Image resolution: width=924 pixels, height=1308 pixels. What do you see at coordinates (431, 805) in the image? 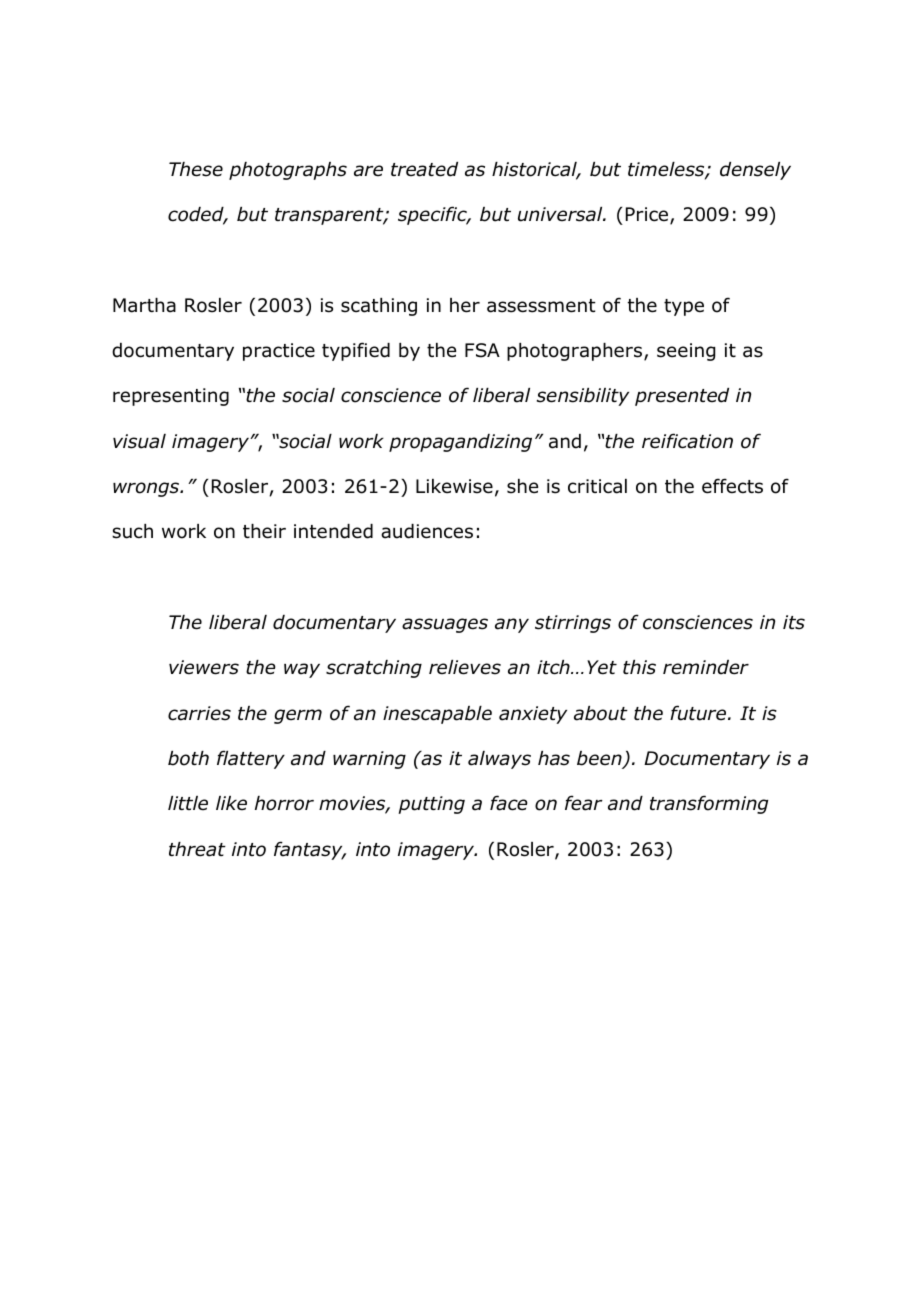
I see `putting` at bounding box center [431, 805].
